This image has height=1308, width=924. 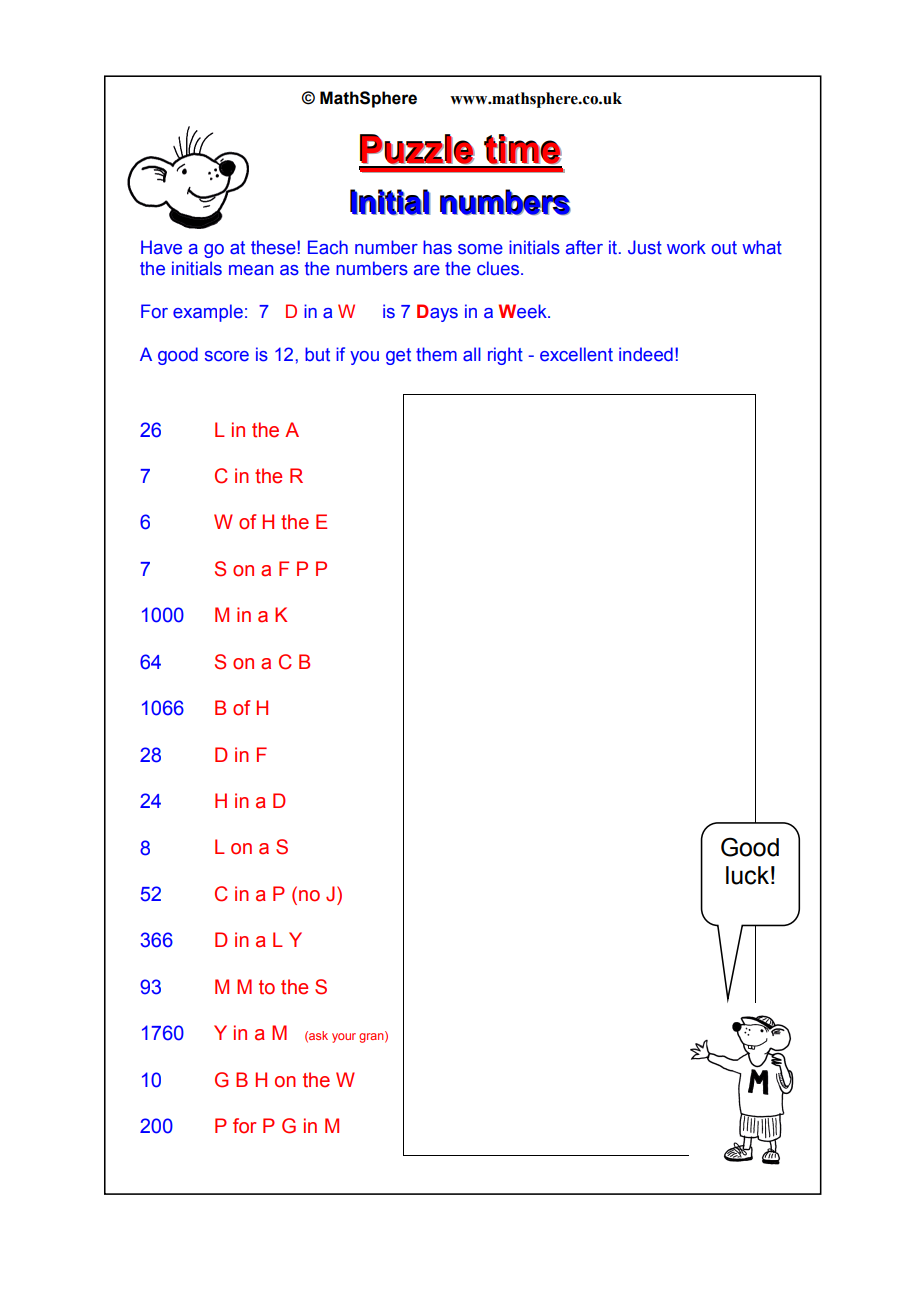 What do you see at coordinates (344, 1038) in the image?
I see `your` at bounding box center [344, 1038].
